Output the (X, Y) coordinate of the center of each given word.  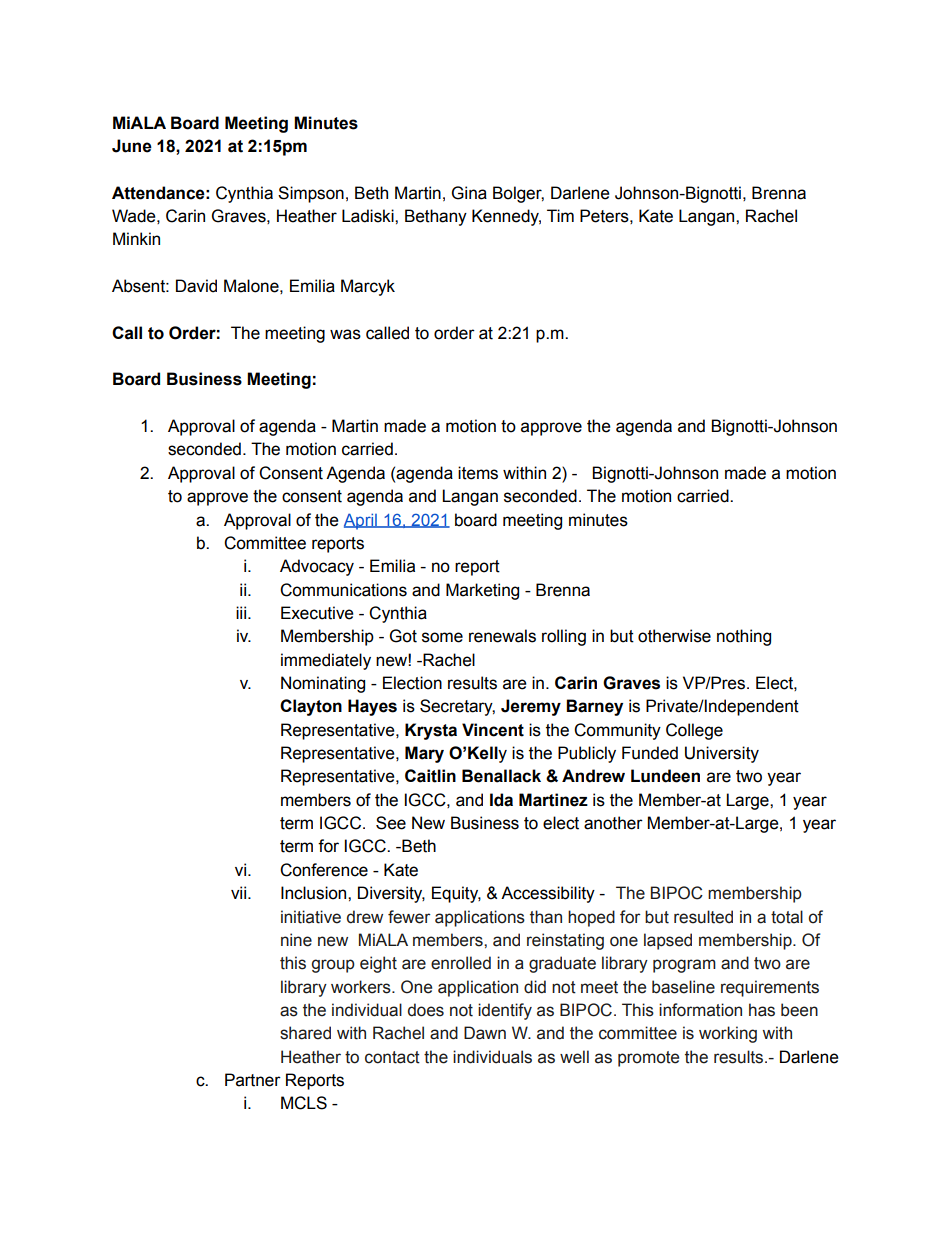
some (442, 637)
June (132, 146)
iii (242, 612)
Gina (469, 193)
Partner (253, 1080)
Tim (560, 215)
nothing (744, 637)
